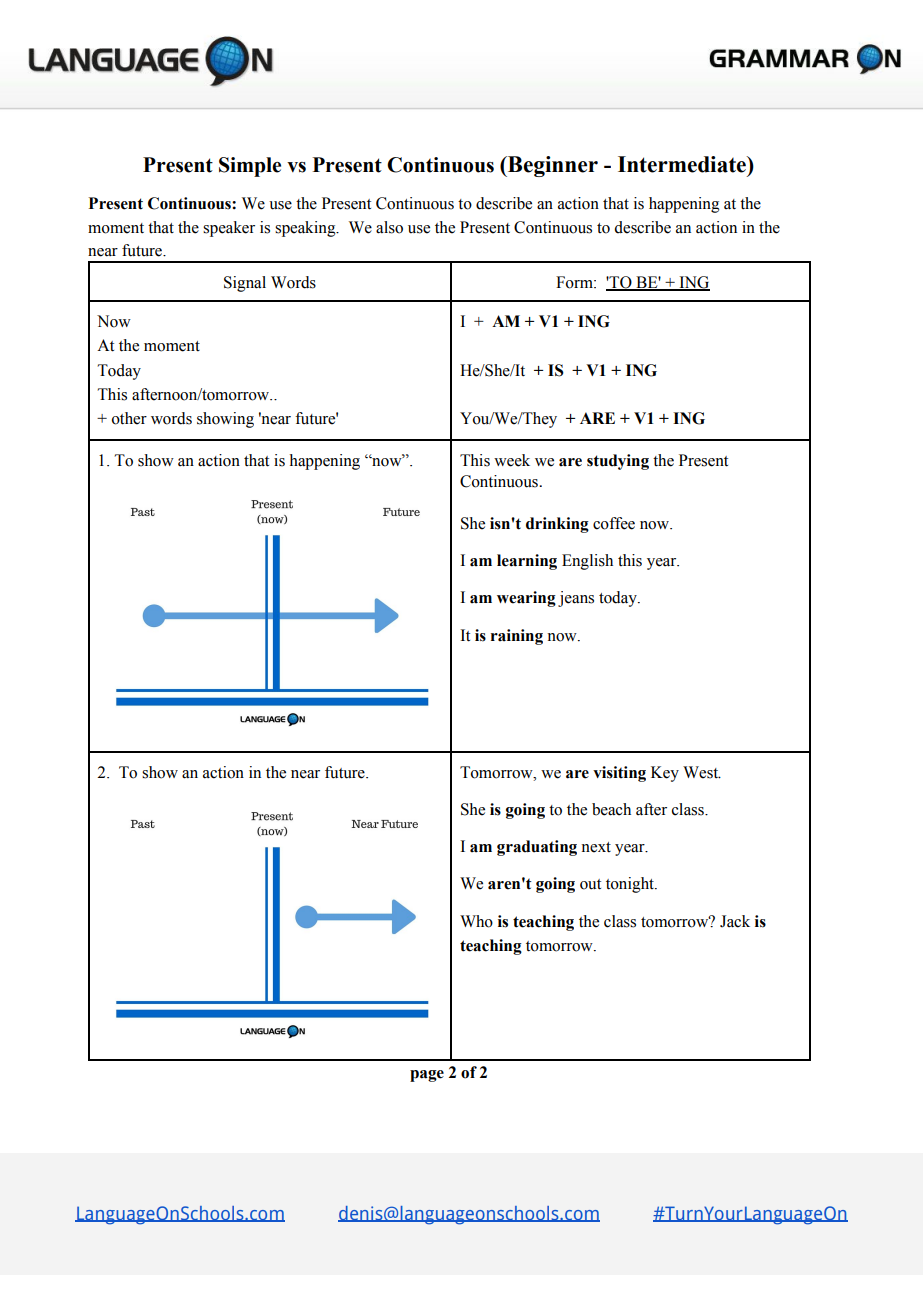 The image size is (924, 1307). I want to click on speaker, so click(229, 229).
